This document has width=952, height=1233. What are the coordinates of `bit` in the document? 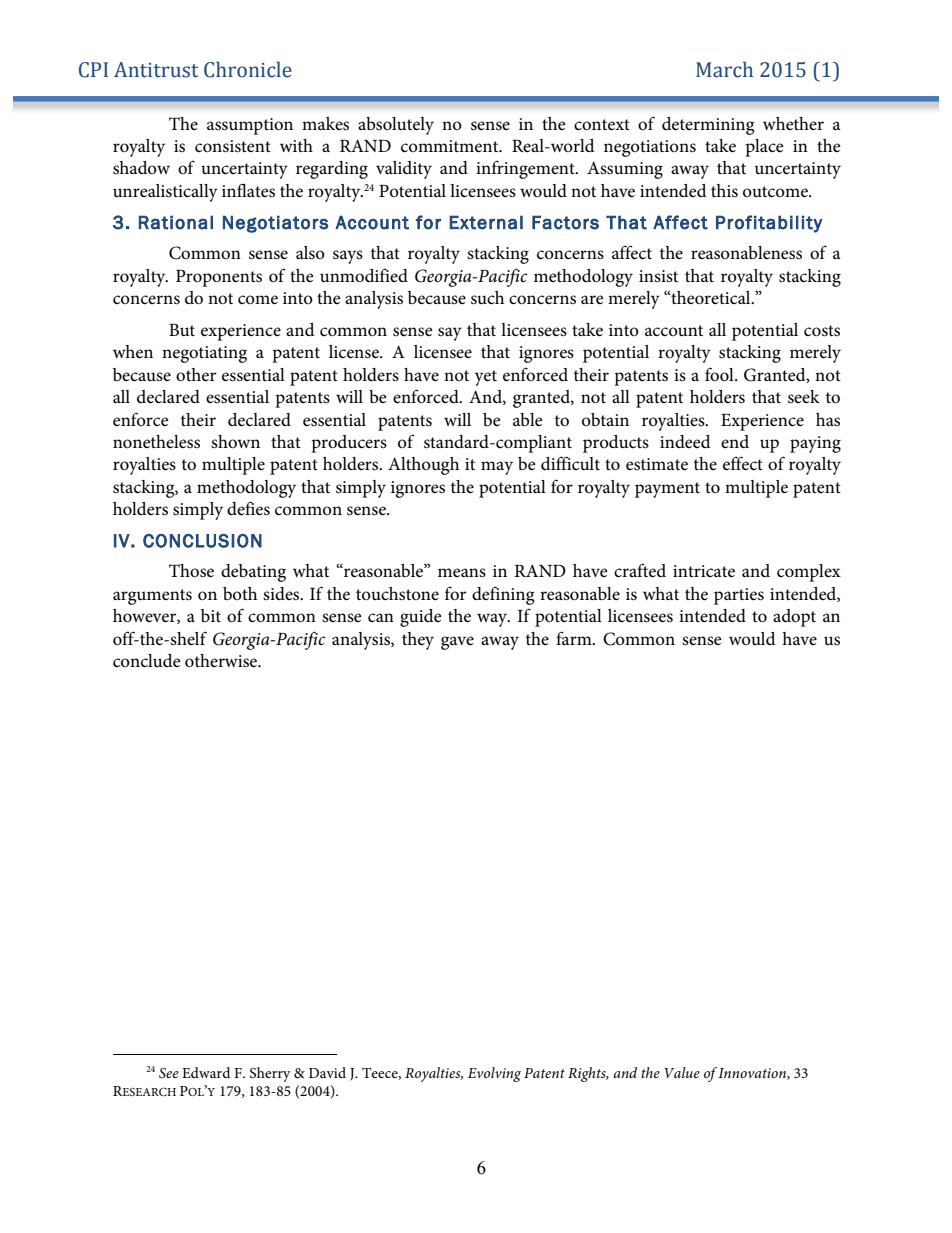 It's located at (211, 615).
